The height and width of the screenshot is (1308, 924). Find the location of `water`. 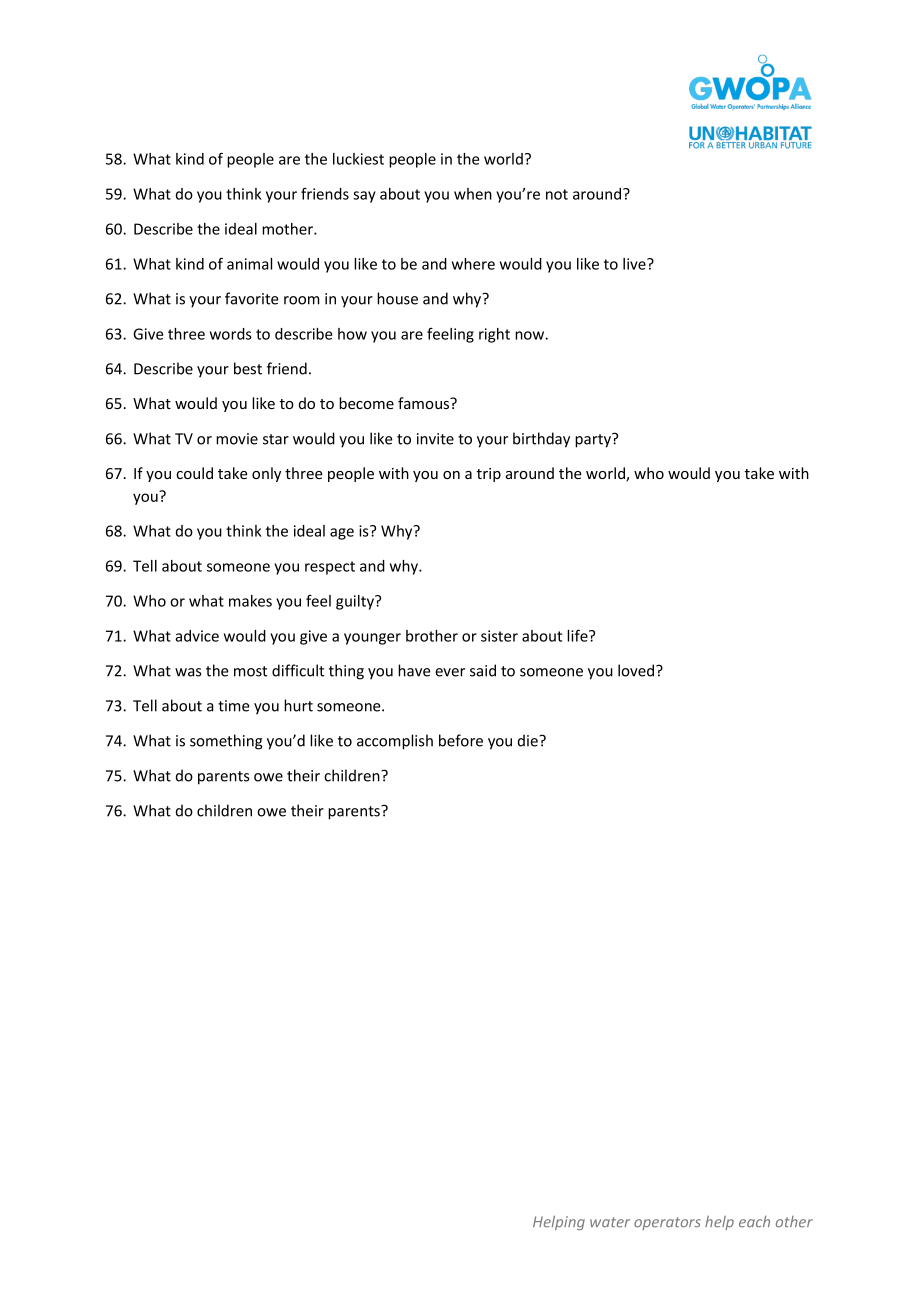

water is located at coordinates (610, 1222).
